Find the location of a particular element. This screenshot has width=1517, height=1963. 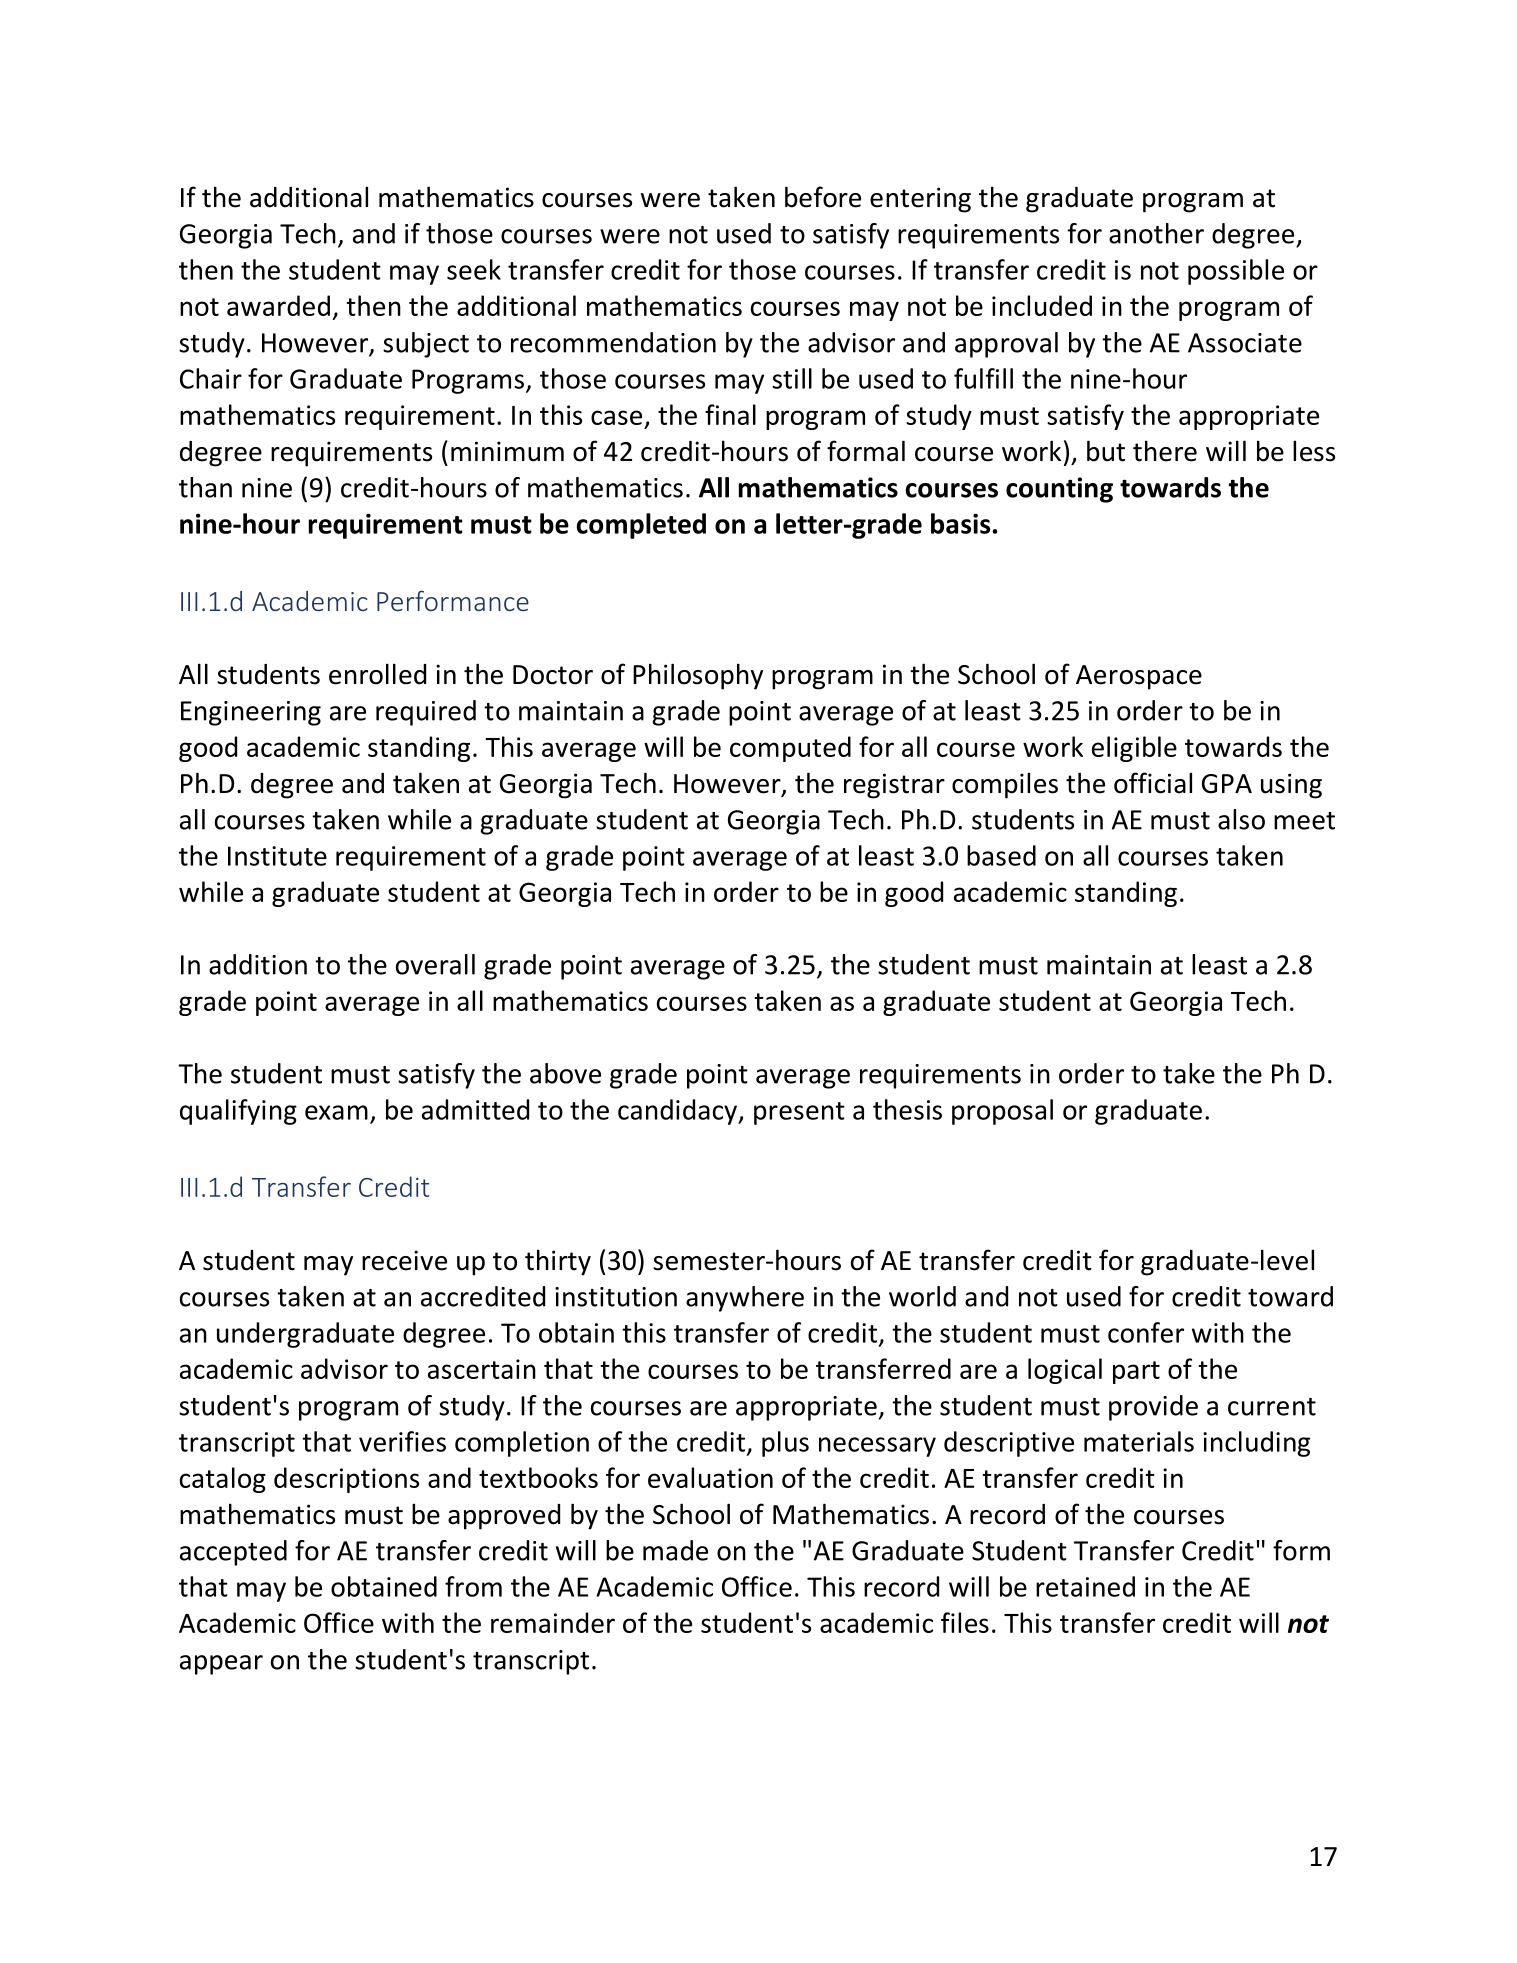

exam is located at coordinates (336, 1112).
